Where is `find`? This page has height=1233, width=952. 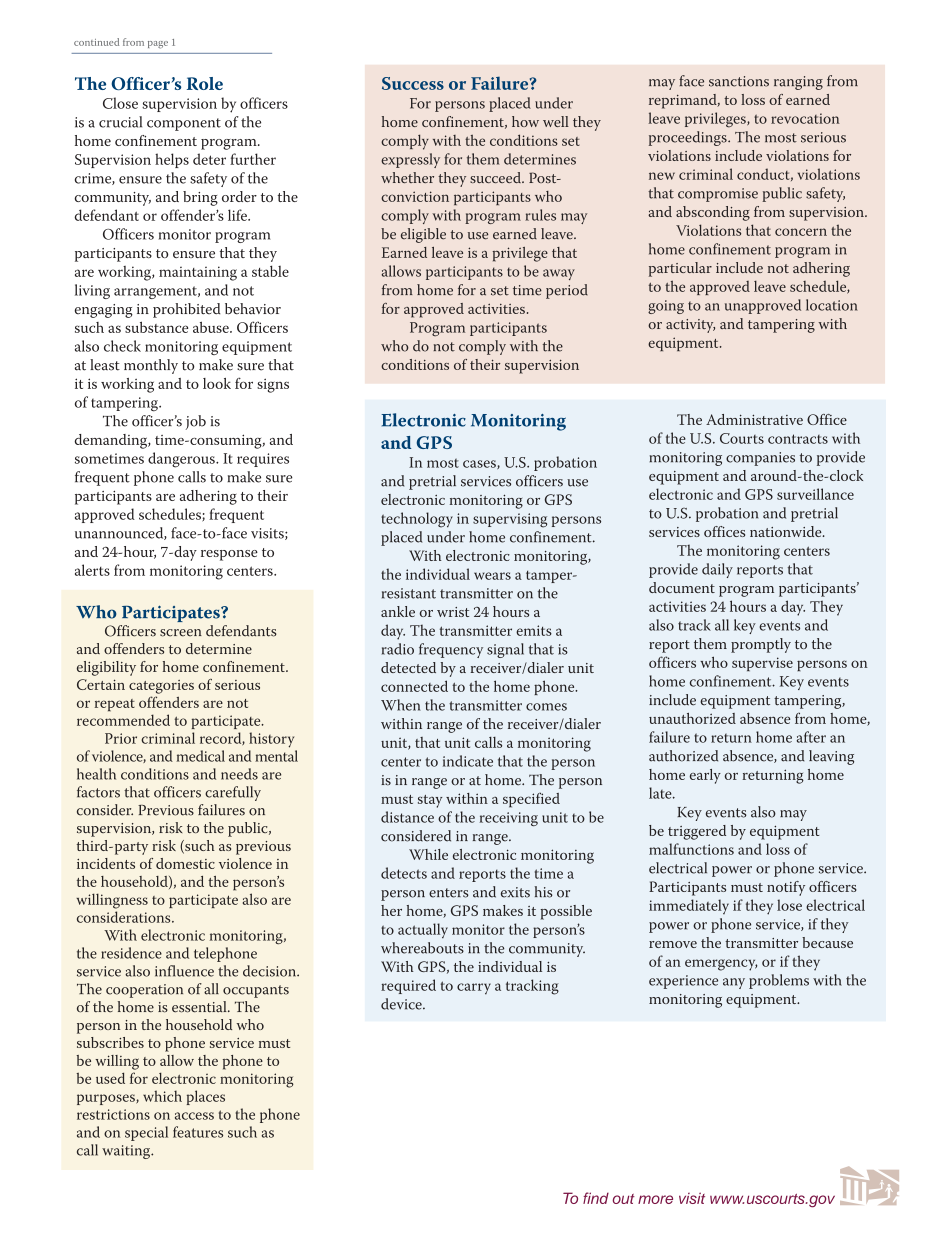
find is located at coordinates (596, 1198).
